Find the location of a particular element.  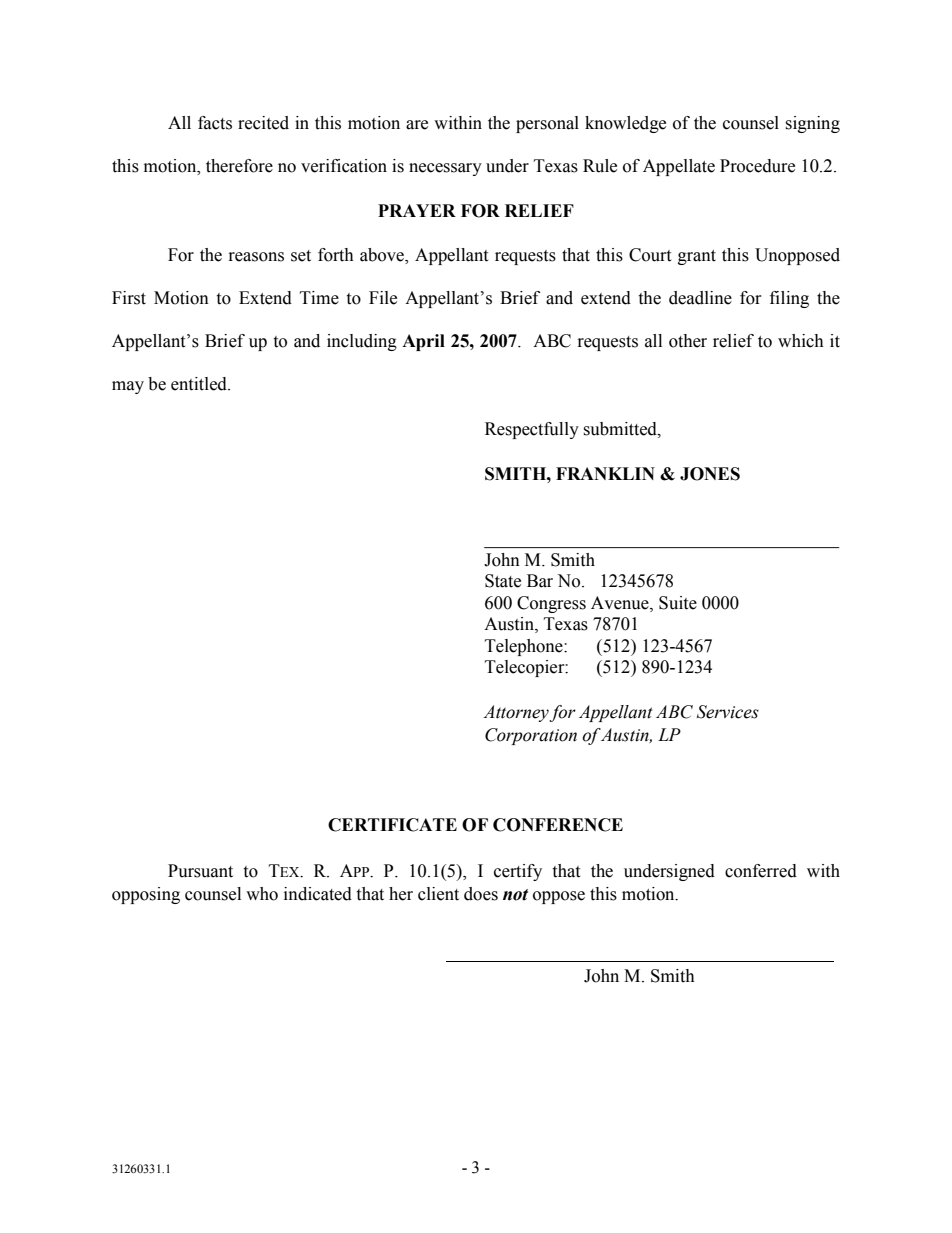

does is located at coordinates (481, 894).
